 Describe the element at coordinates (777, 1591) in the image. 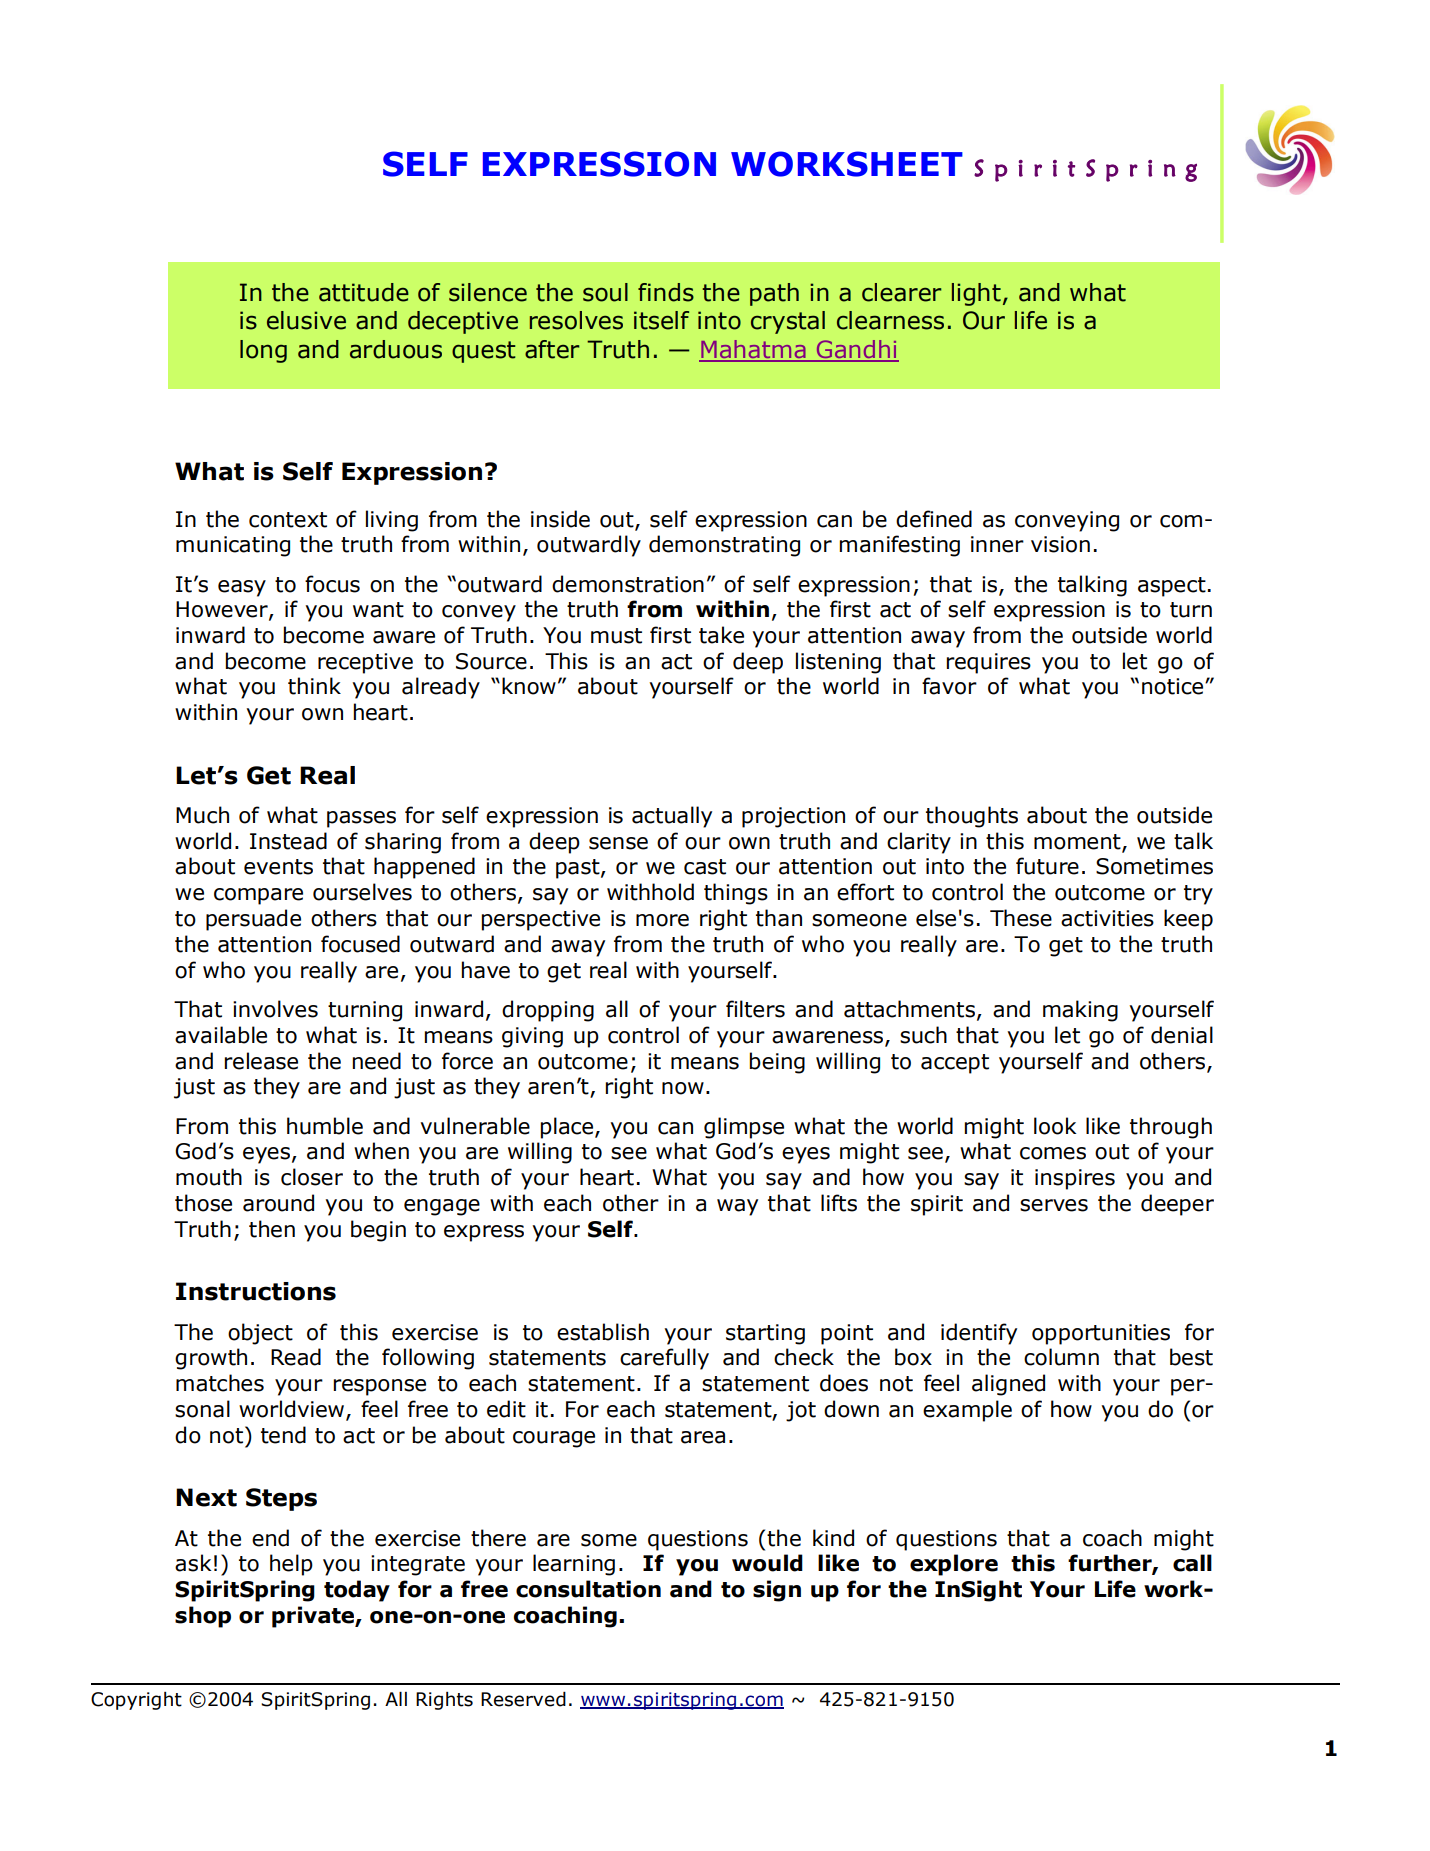

I see `sign` at that location.
